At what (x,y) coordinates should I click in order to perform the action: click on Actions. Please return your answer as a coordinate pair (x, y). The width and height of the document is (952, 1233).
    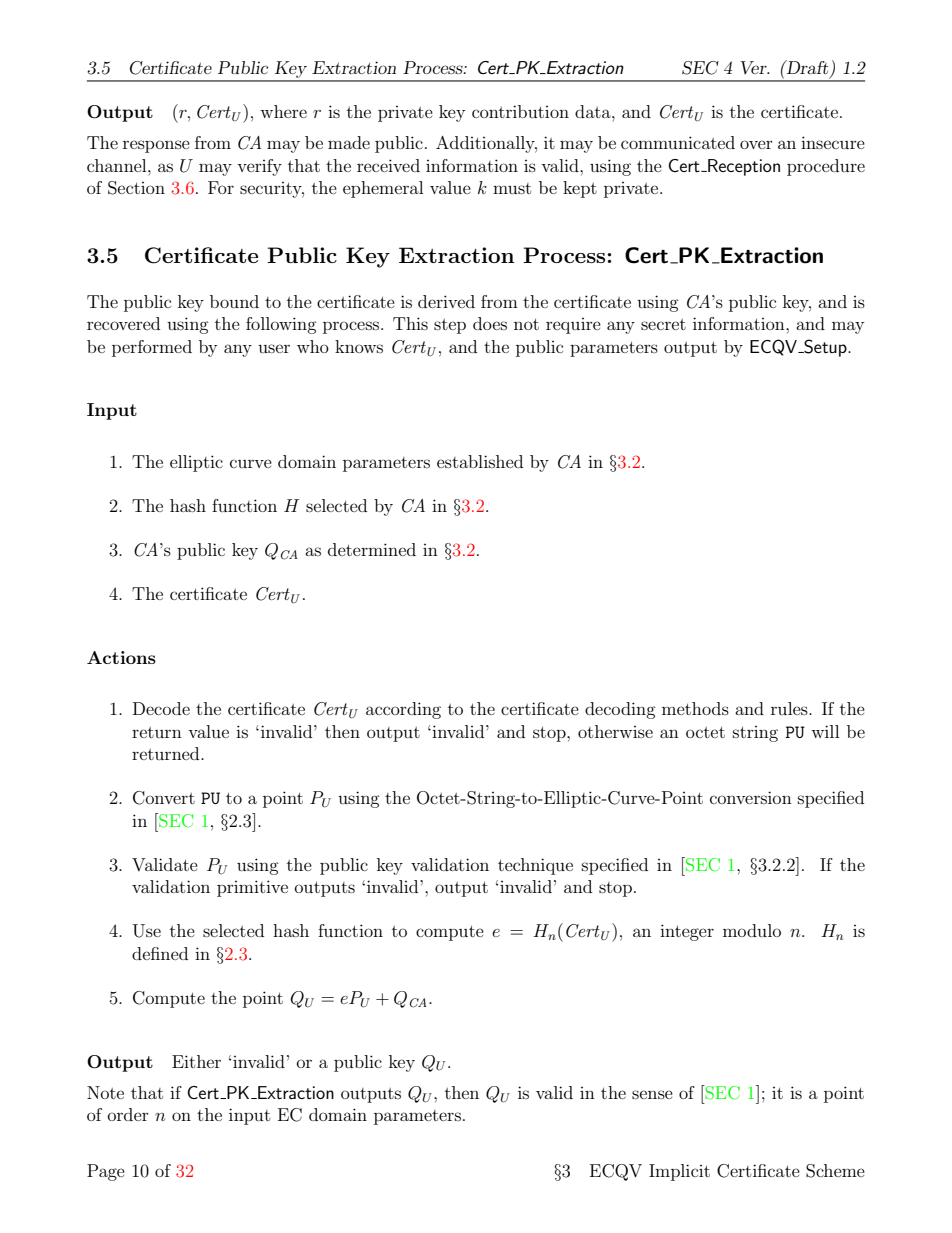
    Looking at the image, I should click on (121, 657).
